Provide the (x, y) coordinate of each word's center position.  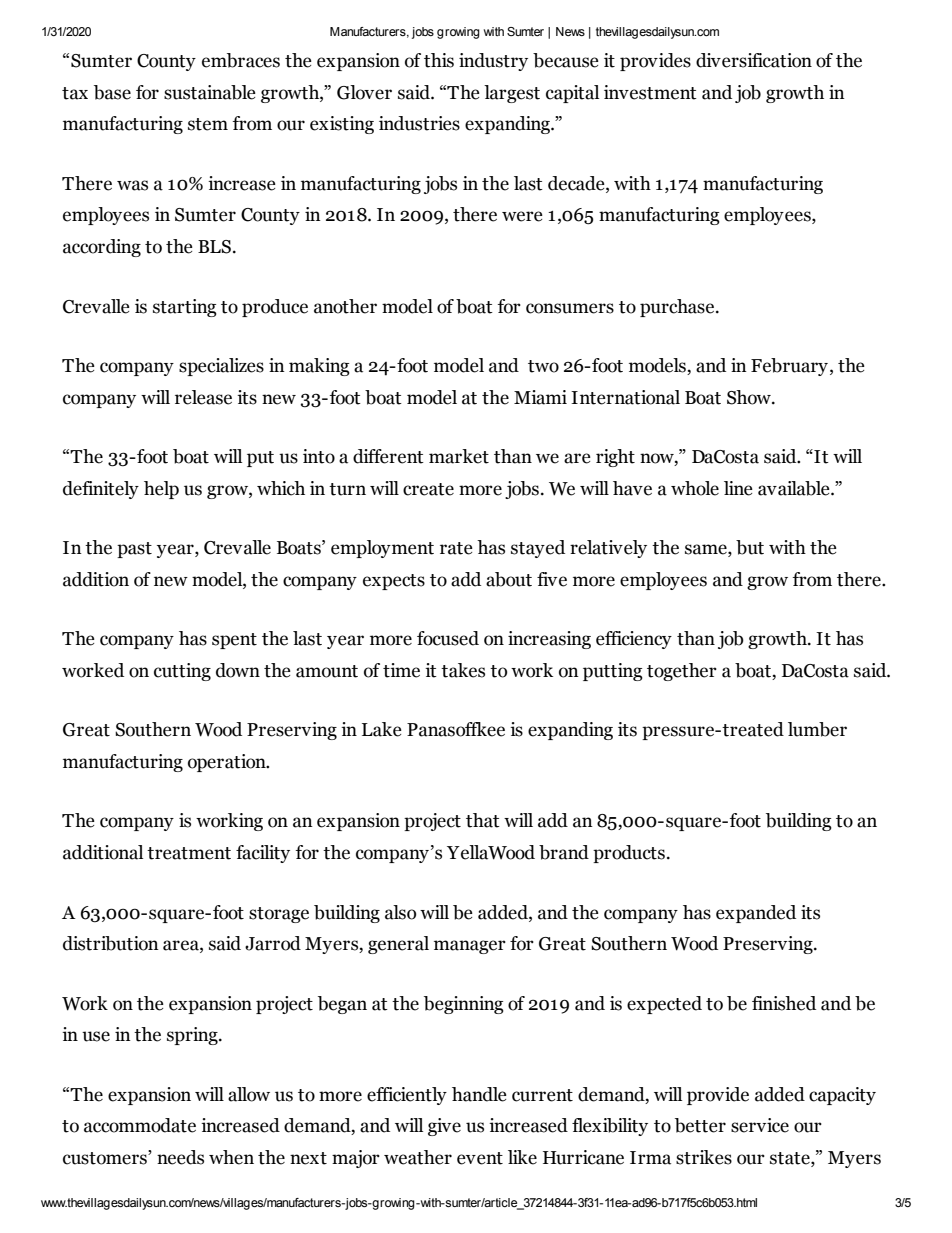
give (444, 1127)
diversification (754, 60)
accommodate (140, 1125)
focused (448, 638)
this (439, 60)
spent (234, 641)
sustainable (210, 92)
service (760, 1125)
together (682, 672)
